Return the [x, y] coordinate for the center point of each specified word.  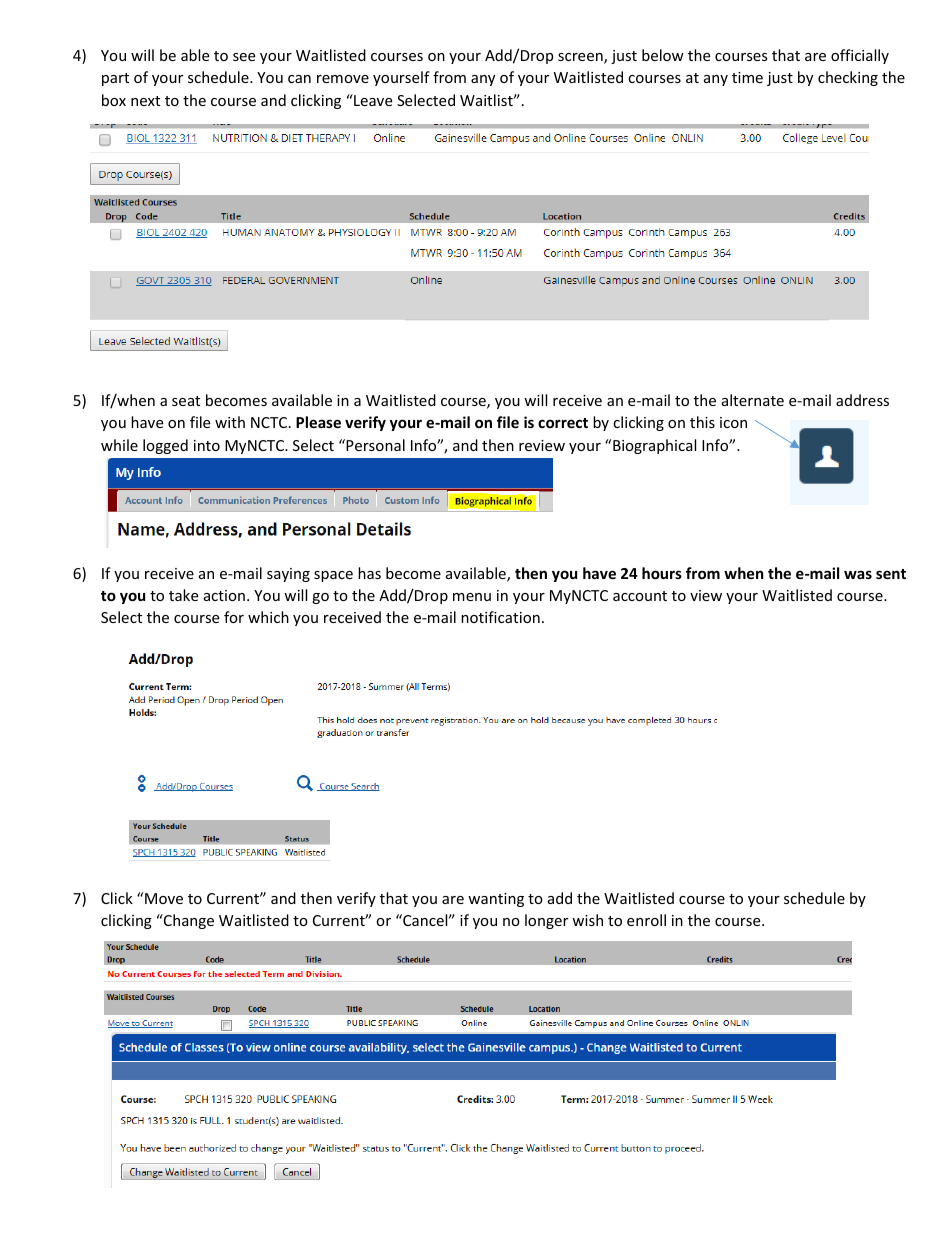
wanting [496, 900]
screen [581, 58]
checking [848, 78]
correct [563, 423]
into [207, 445]
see [244, 57]
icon [733, 422]
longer [546, 921]
